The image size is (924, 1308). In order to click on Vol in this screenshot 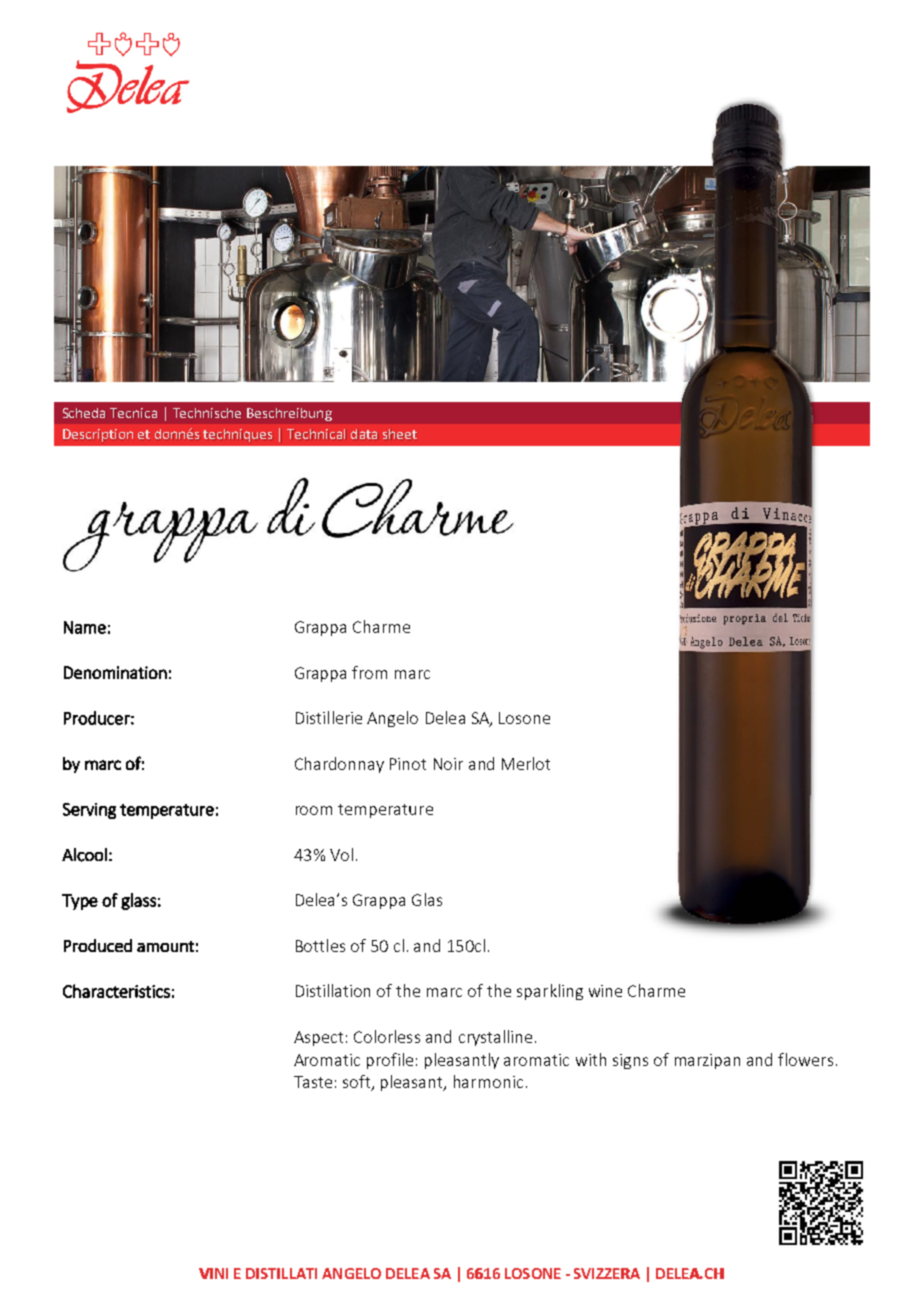, I will do `click(341, 854)`.
